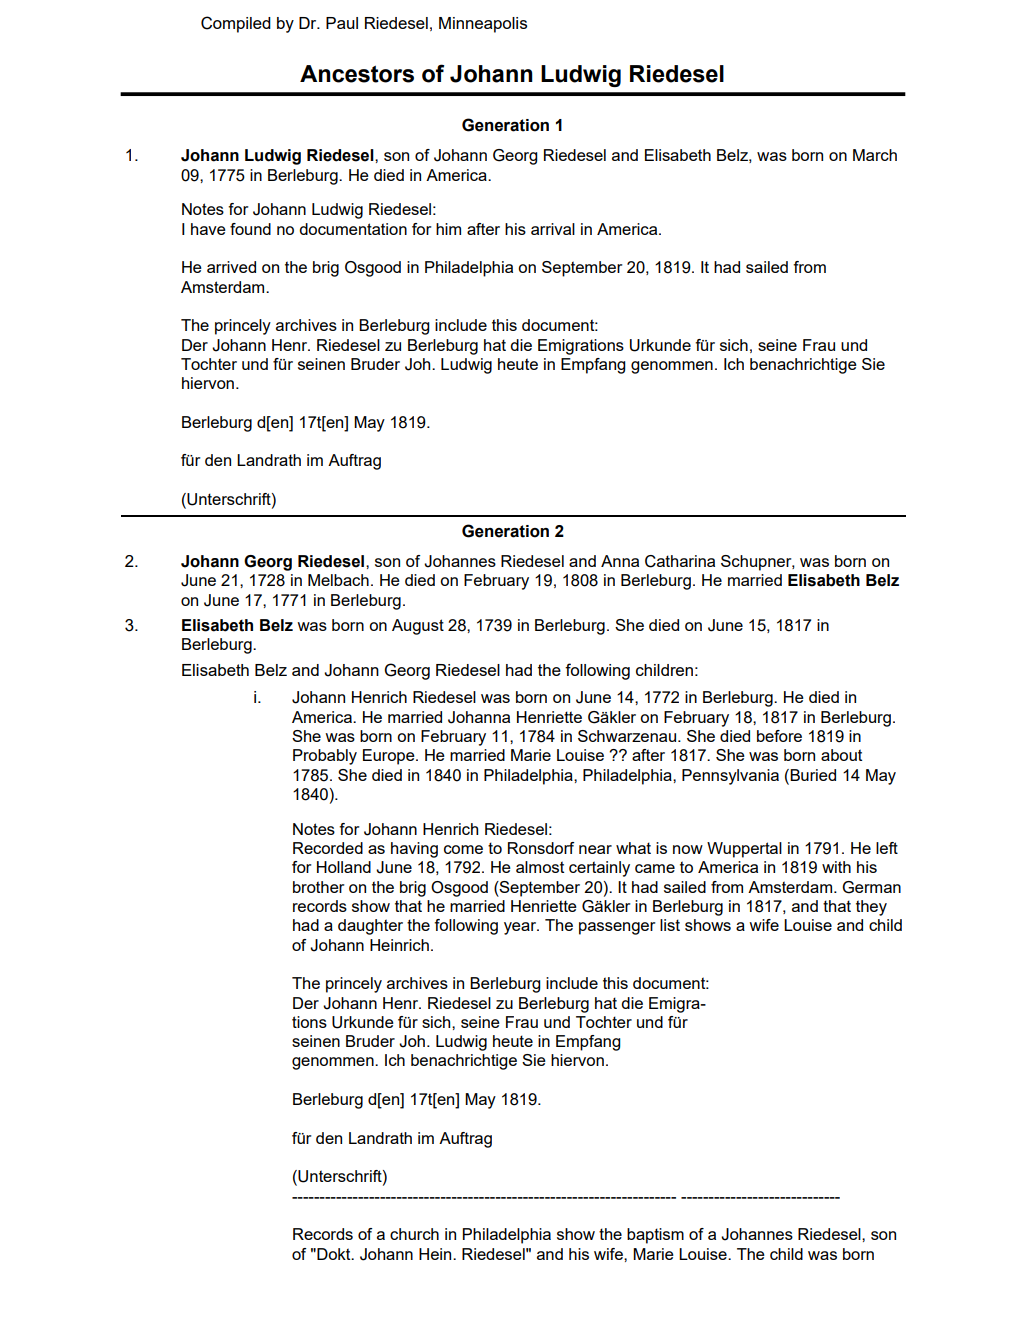  Describe the element at coordinates (871, 908) in the screenshot. I see `they` at that location.
